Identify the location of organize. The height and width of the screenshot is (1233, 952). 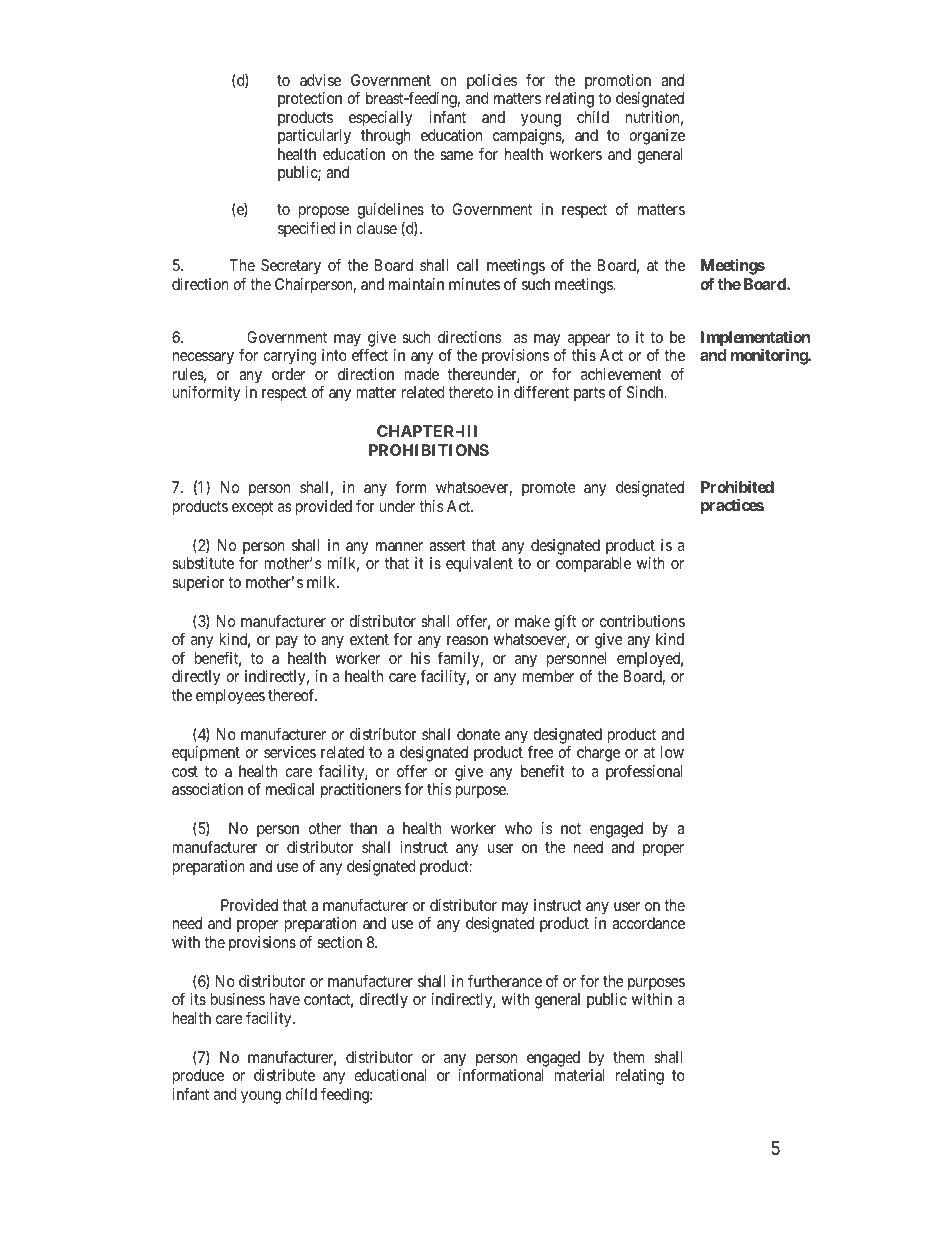
(657, 137).
